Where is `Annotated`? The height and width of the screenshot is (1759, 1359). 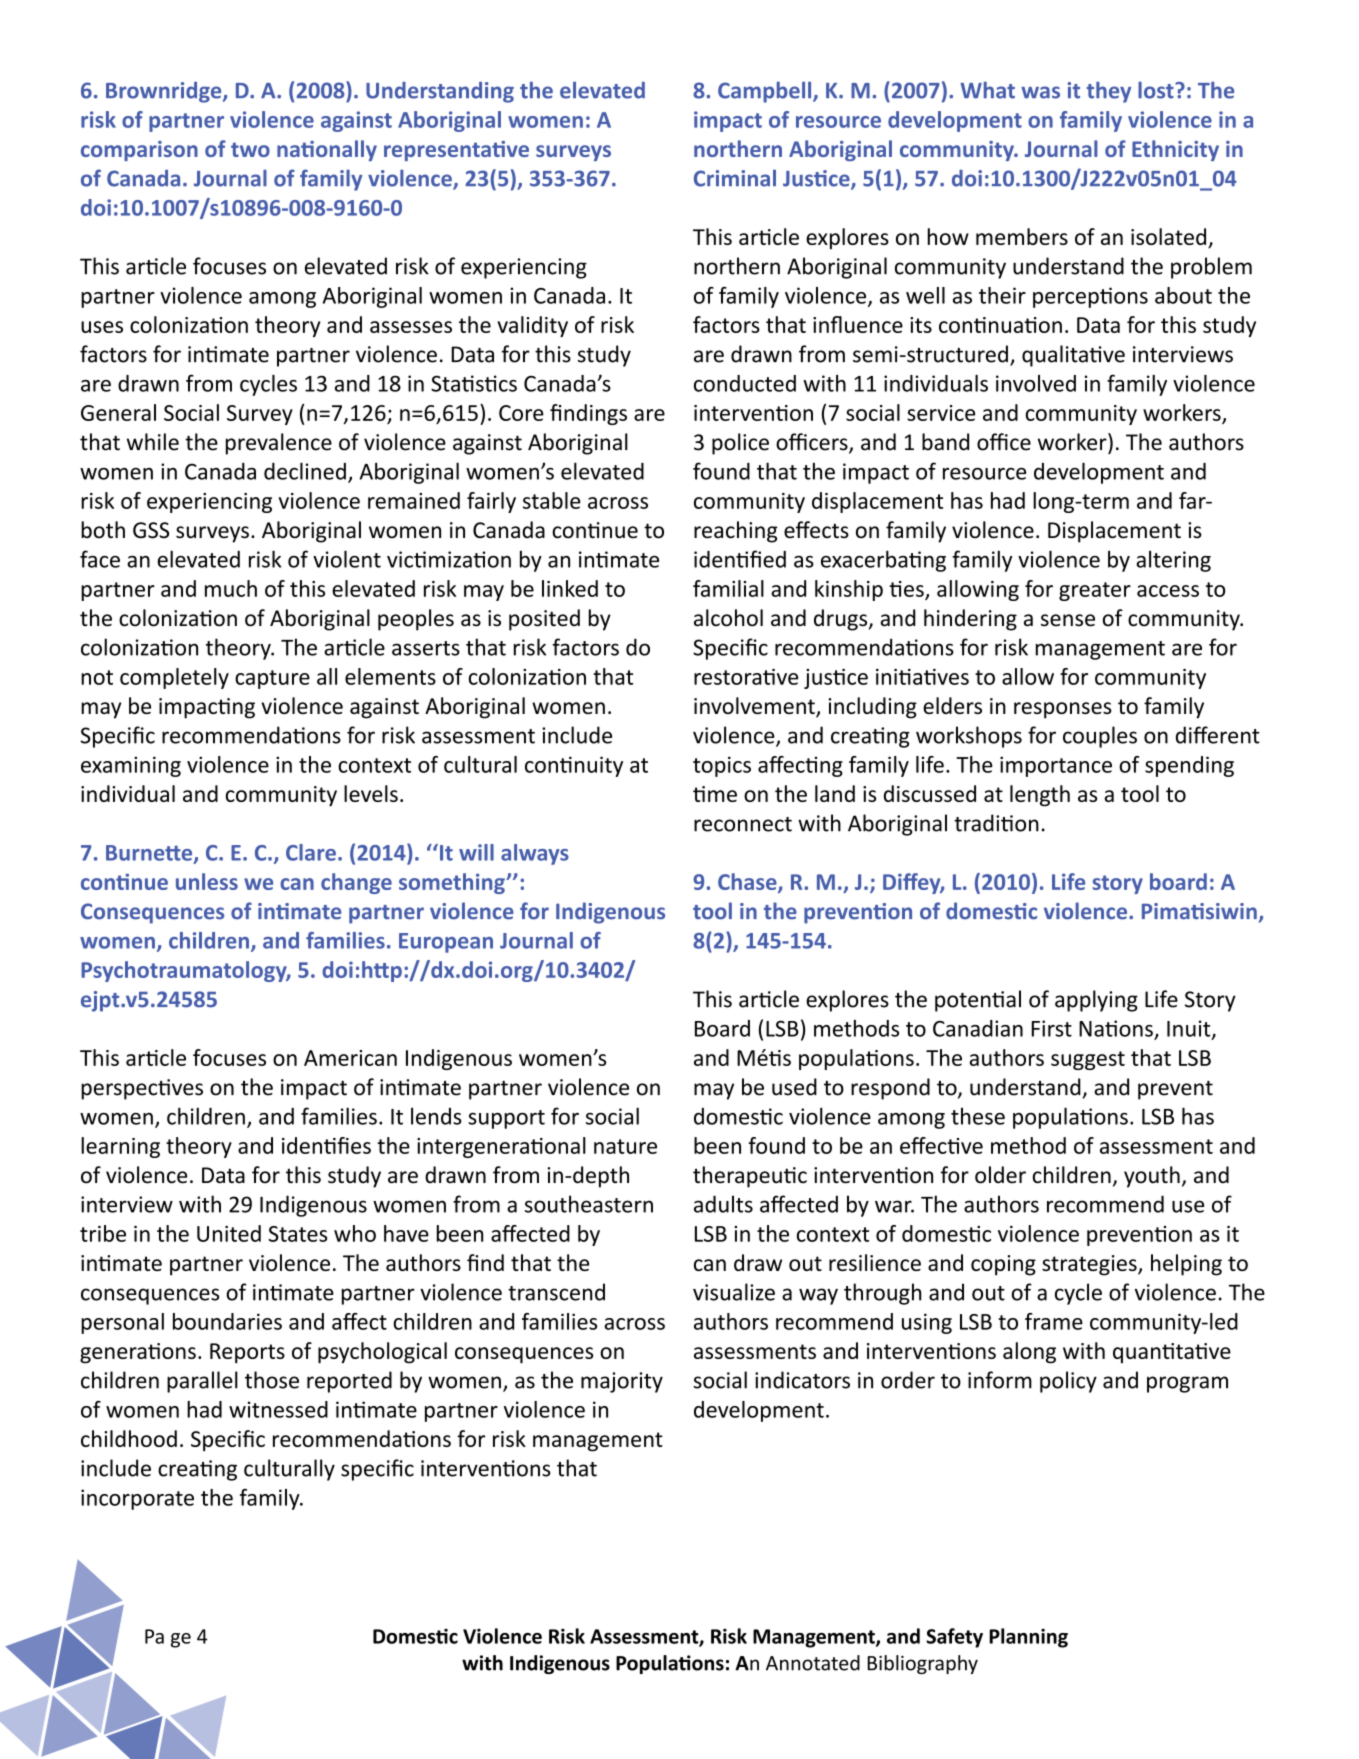
Annotated is located at coordinates (813, 1663).
